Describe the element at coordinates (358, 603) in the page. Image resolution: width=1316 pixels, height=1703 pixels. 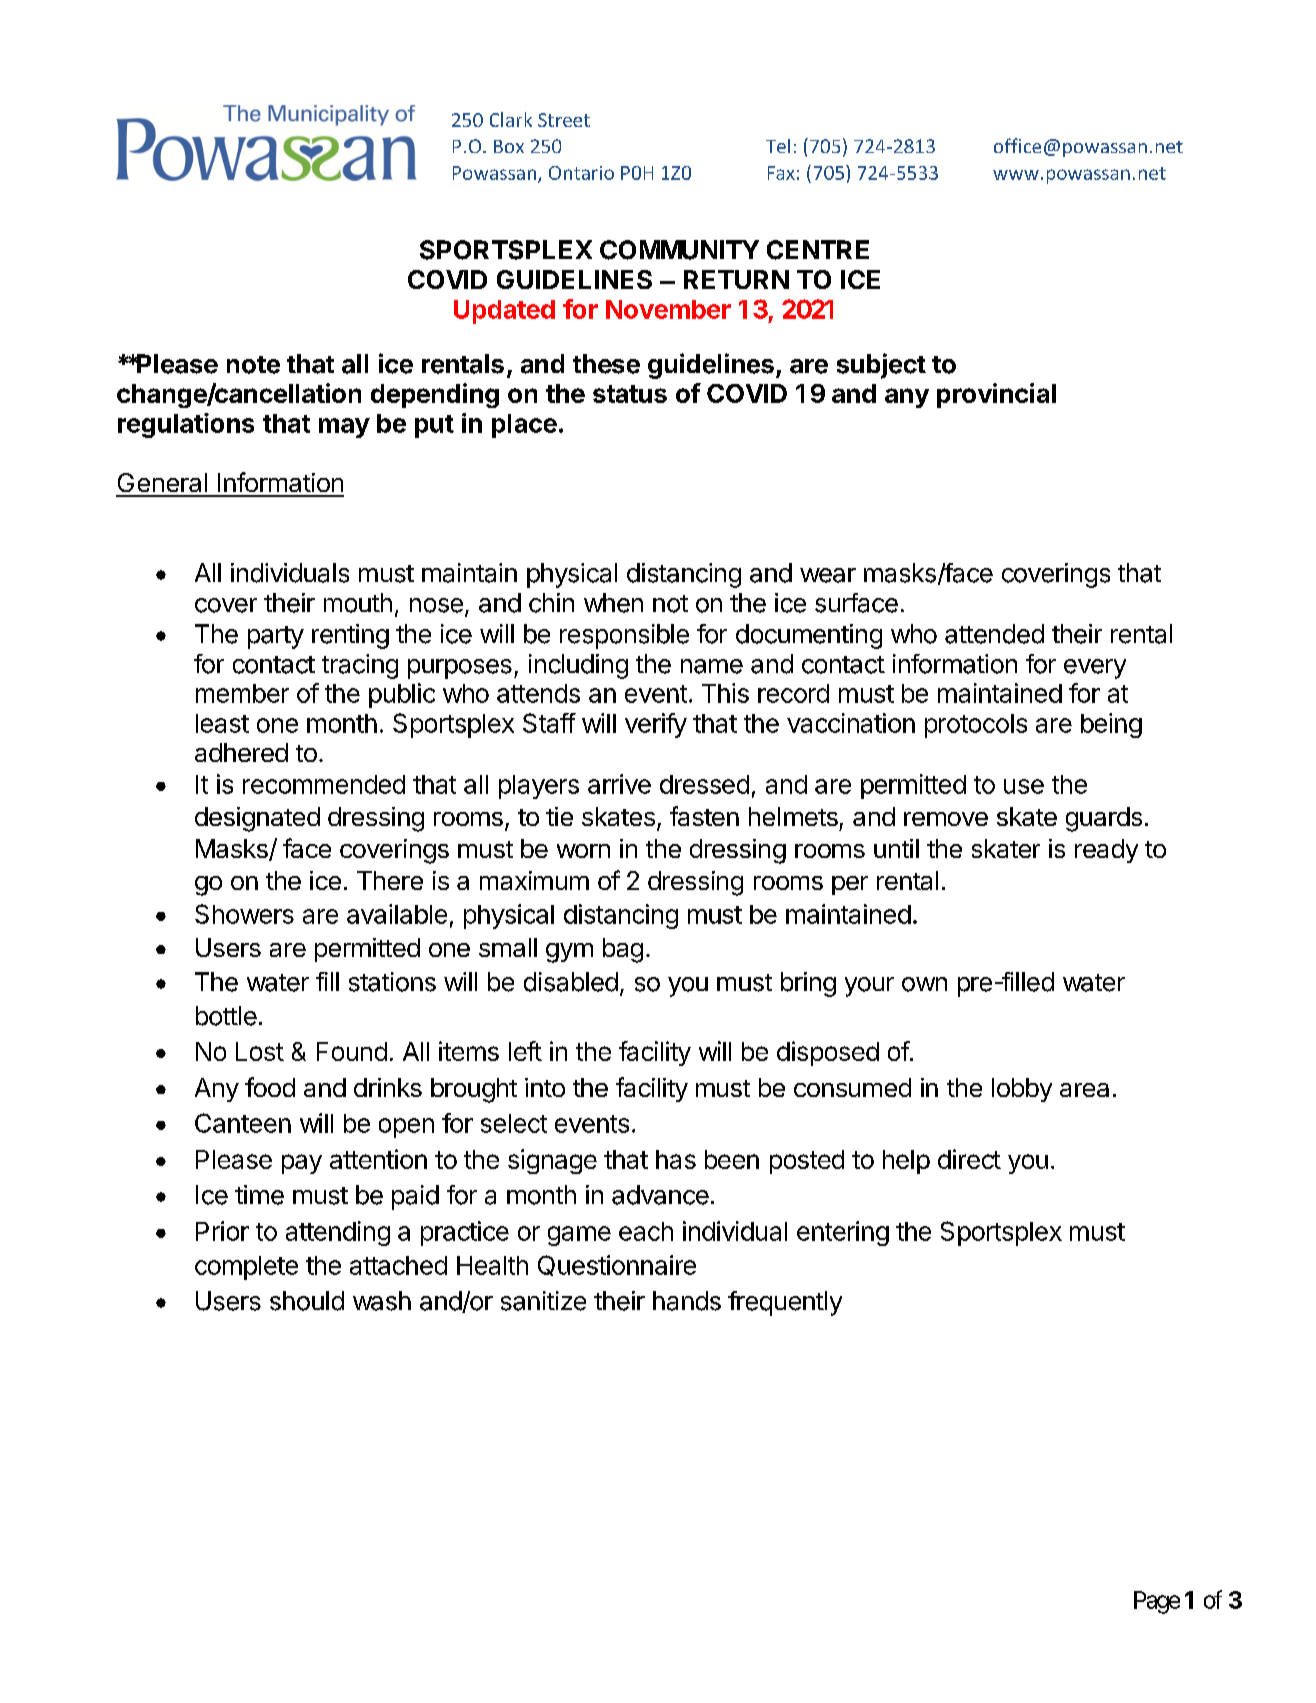
I see `mouth` at that location.
